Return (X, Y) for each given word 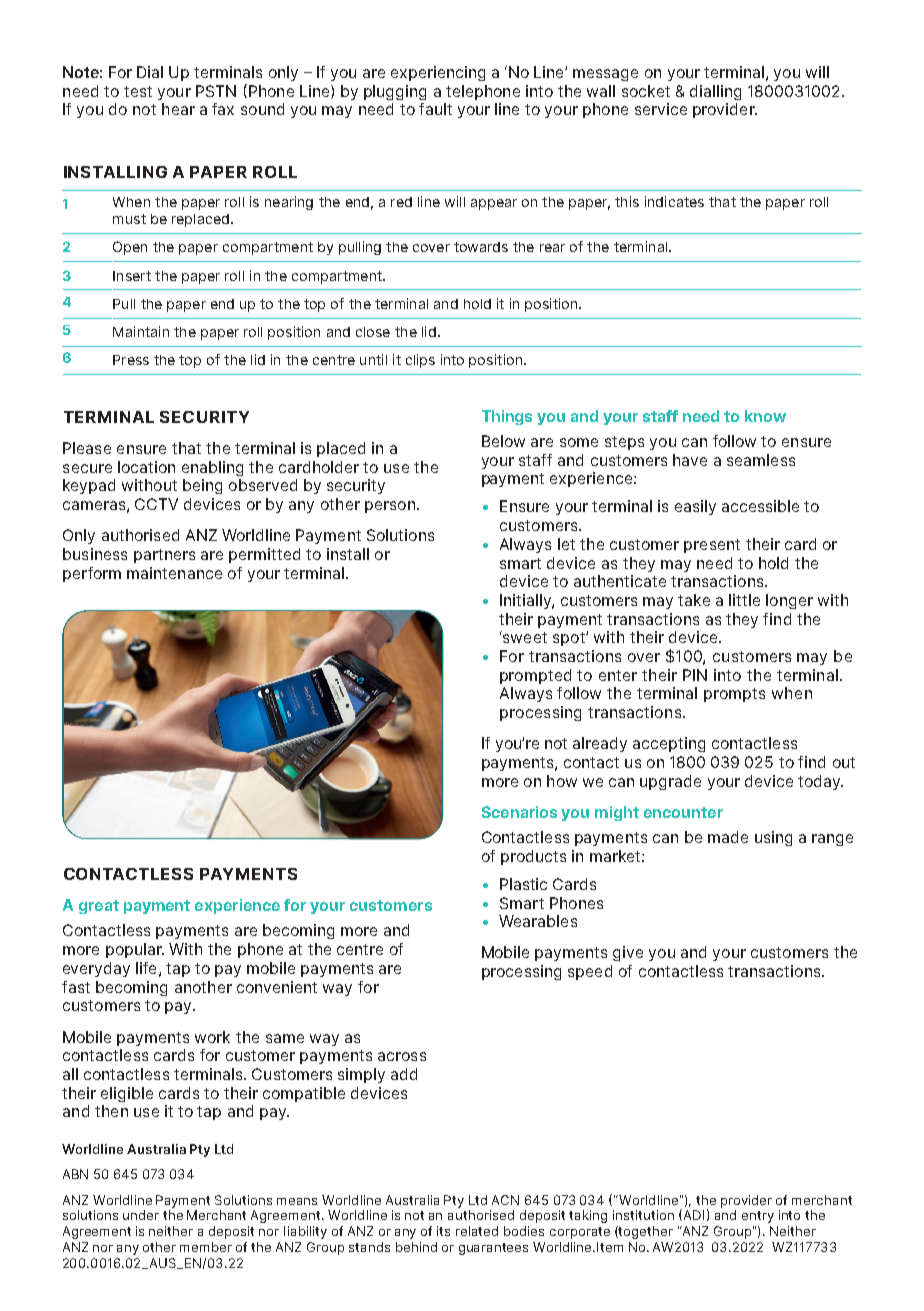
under (141, 1215)
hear (178, 109)
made (728, 837)
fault (435, 109)
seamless (761, 460)
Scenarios (519, 812)
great (99, 907)
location (146, 467)
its (443, 1231)
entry (758, 1217)
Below (503, 441)
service (661, 109)
